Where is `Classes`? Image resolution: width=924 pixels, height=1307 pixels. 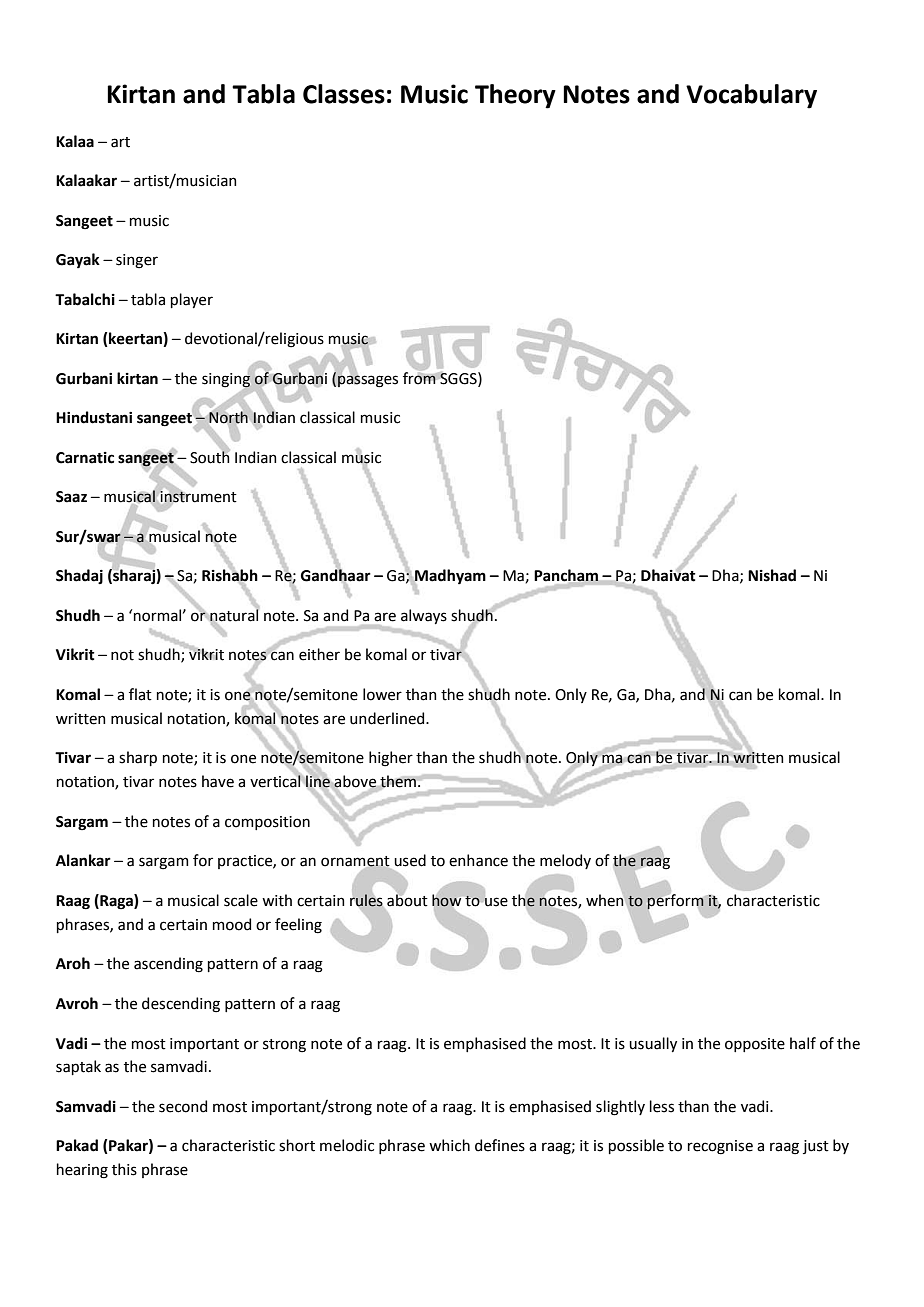 Classes is located at coordinates (344, 94).
